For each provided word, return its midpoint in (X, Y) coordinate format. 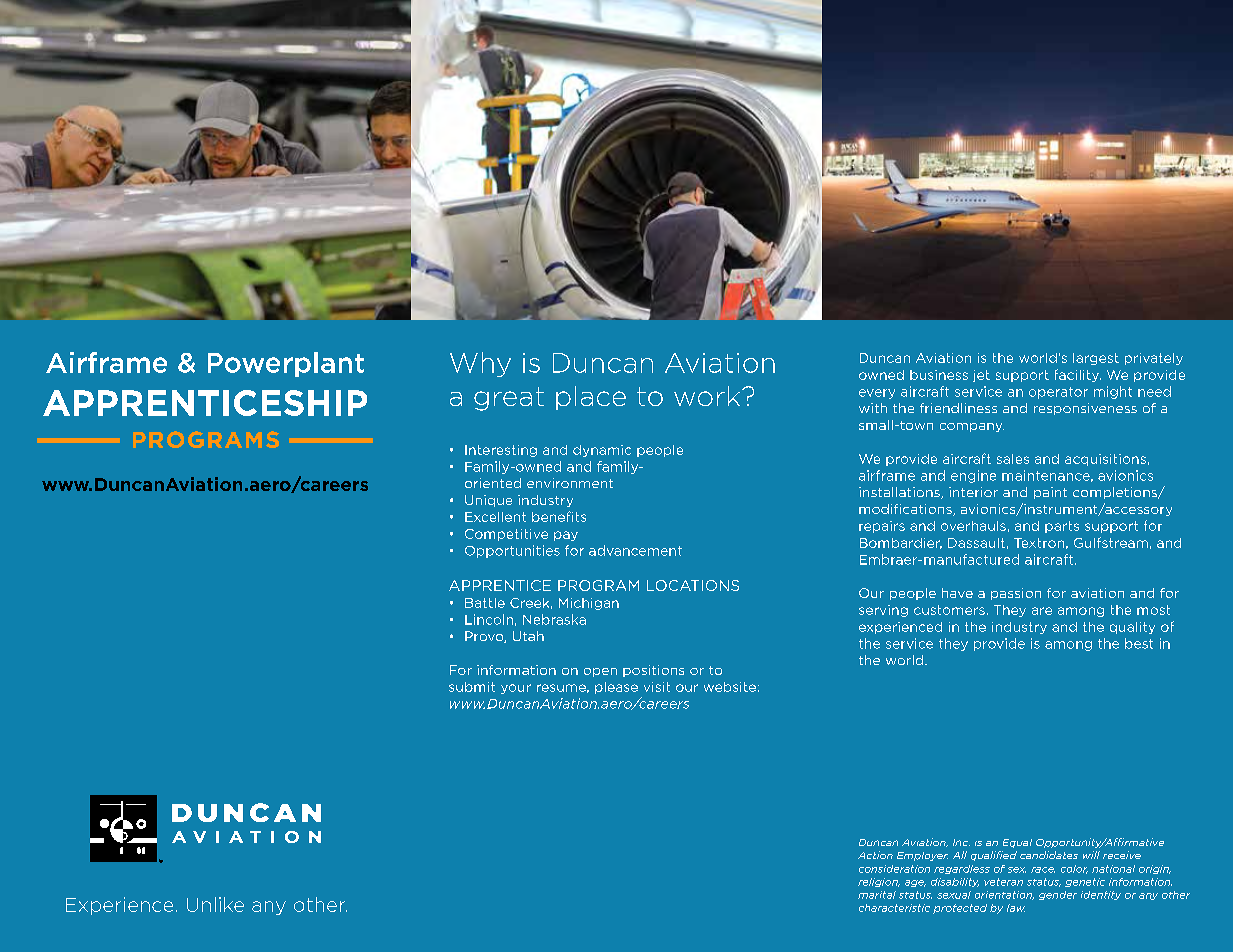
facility (1078, 375)
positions (653, 671)
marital (877, 895)
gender (1058, 895)
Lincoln (489, 619)
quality (1132, 628)
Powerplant (286, 364)
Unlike (215, 904)
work (708, 396)
